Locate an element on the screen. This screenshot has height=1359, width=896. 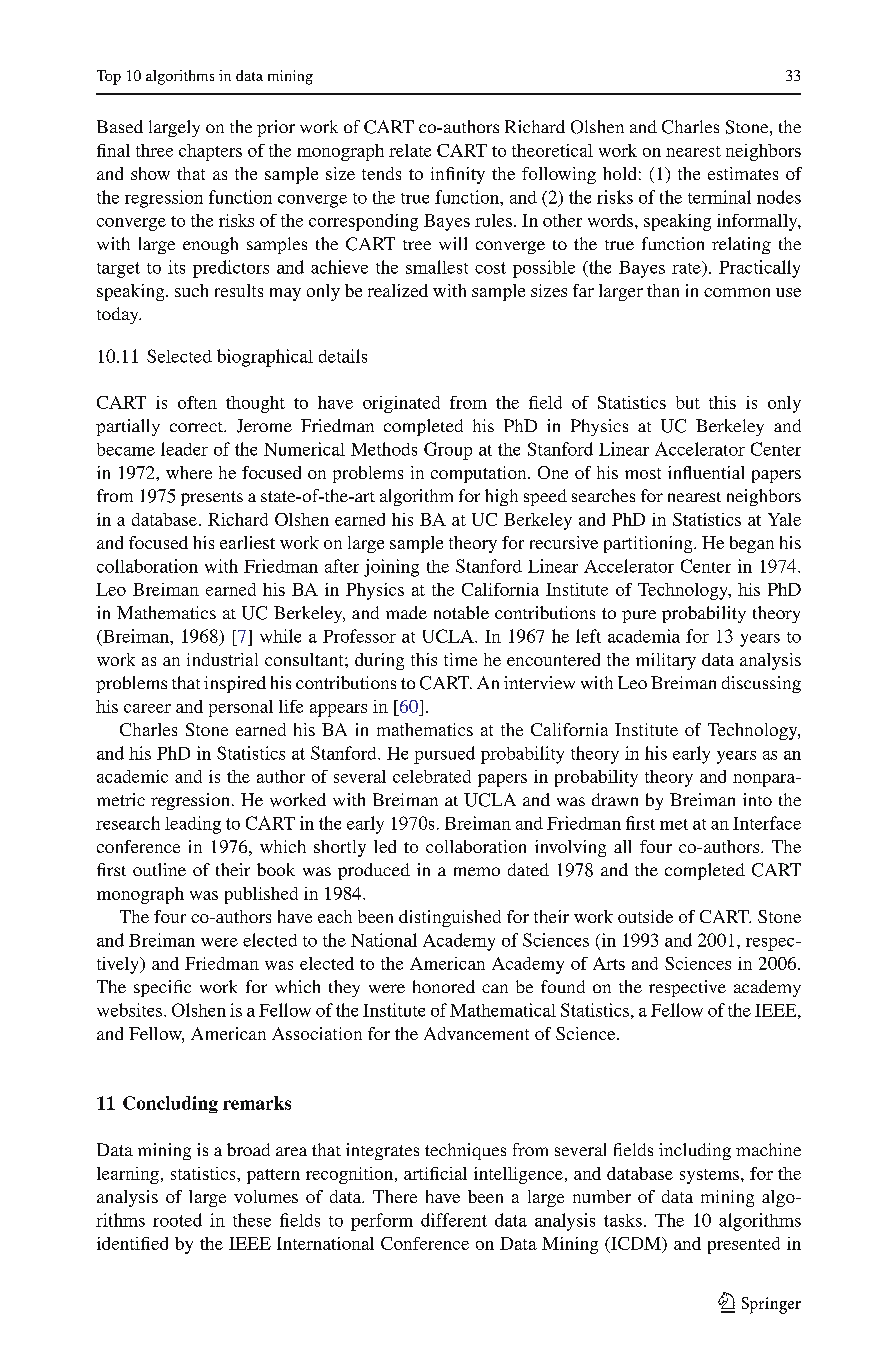
chapters is located at coordinates (210, 152).
